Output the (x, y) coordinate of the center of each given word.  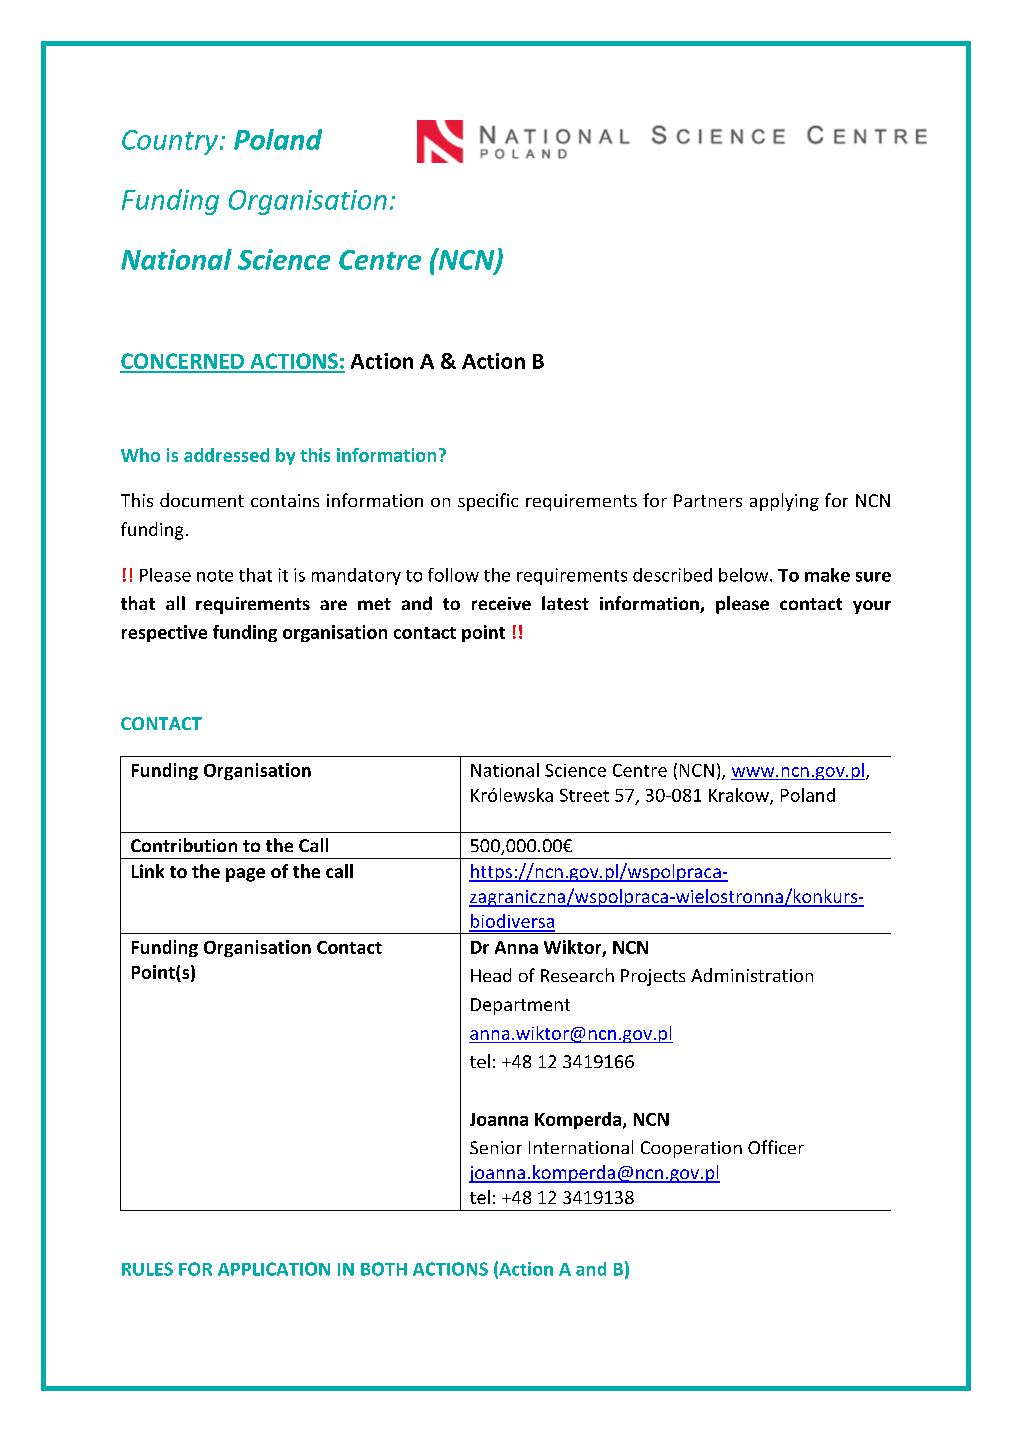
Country (171, 142)
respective (164, 633)
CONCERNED (183, 362)
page (245, 875)
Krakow (740, 796)
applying (784, 502)
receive (501, 603)
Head (491, 975)
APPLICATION (274, 1269)
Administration (752, 975)
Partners (708, 500)
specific (488, 502)
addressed (226, 455)
